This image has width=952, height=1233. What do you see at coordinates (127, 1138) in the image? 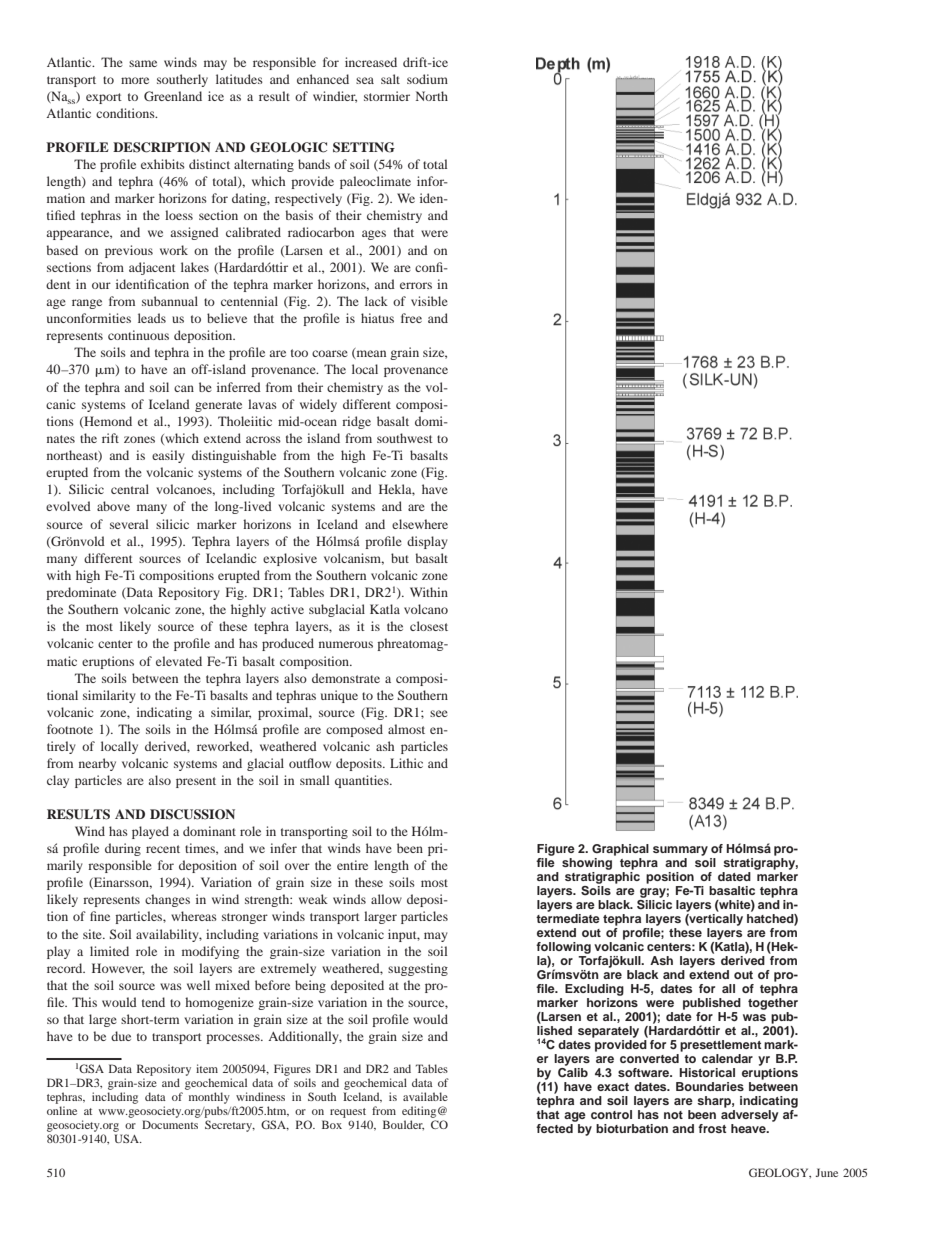
I see `USA` at bounding box center [127, 1138].
